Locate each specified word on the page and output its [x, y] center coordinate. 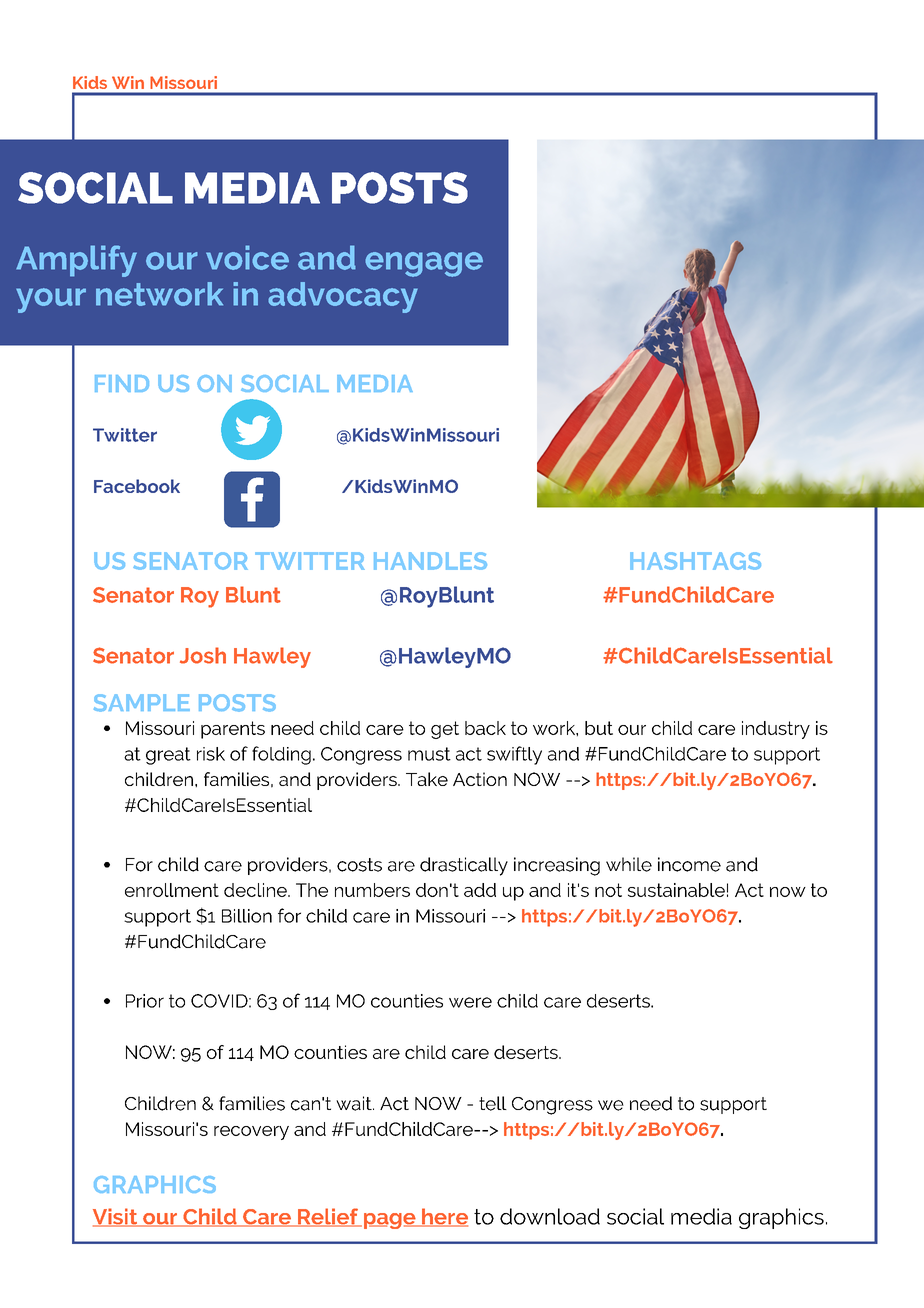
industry [776, 730]
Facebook [137, 486]
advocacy [343, 297]
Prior [145, 1001]
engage [424, 264]
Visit [116, 1217]
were [470, 1002]
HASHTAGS [695, 561]
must [429, 754]
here [444, 1217]
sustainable [676, 890]
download [550, 1216]
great [168, 756]
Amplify [76, 261]
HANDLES [430, 561]
